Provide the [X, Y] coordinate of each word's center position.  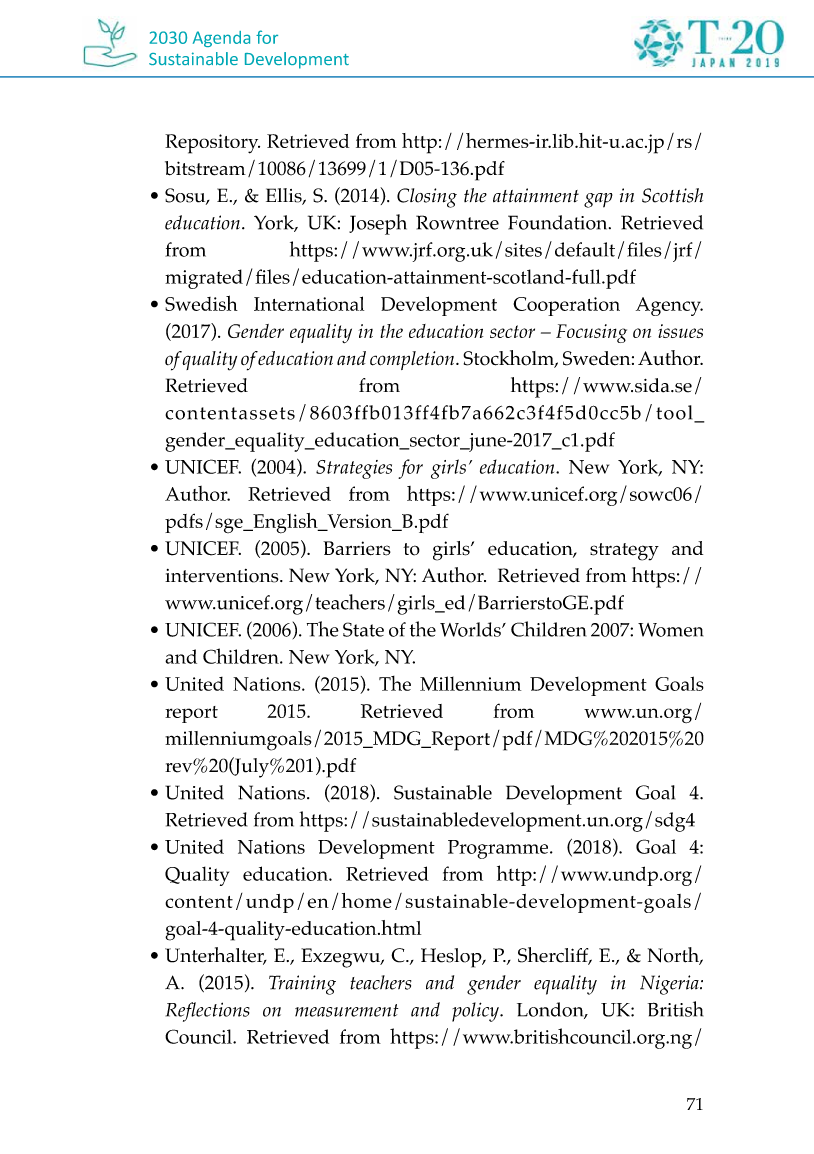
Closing [427, 198]
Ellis [285, 196]
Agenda [221, 39]
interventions [223, 576]
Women [670, 630]
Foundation [559, 222]
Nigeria [670, 985]
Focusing [591, 333]
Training [302, 985]
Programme [499, 849]
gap [598, 200]
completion [413, 360]
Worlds [471, 629]
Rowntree [457, 222]
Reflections [208, 1012]
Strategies [354, 469]
